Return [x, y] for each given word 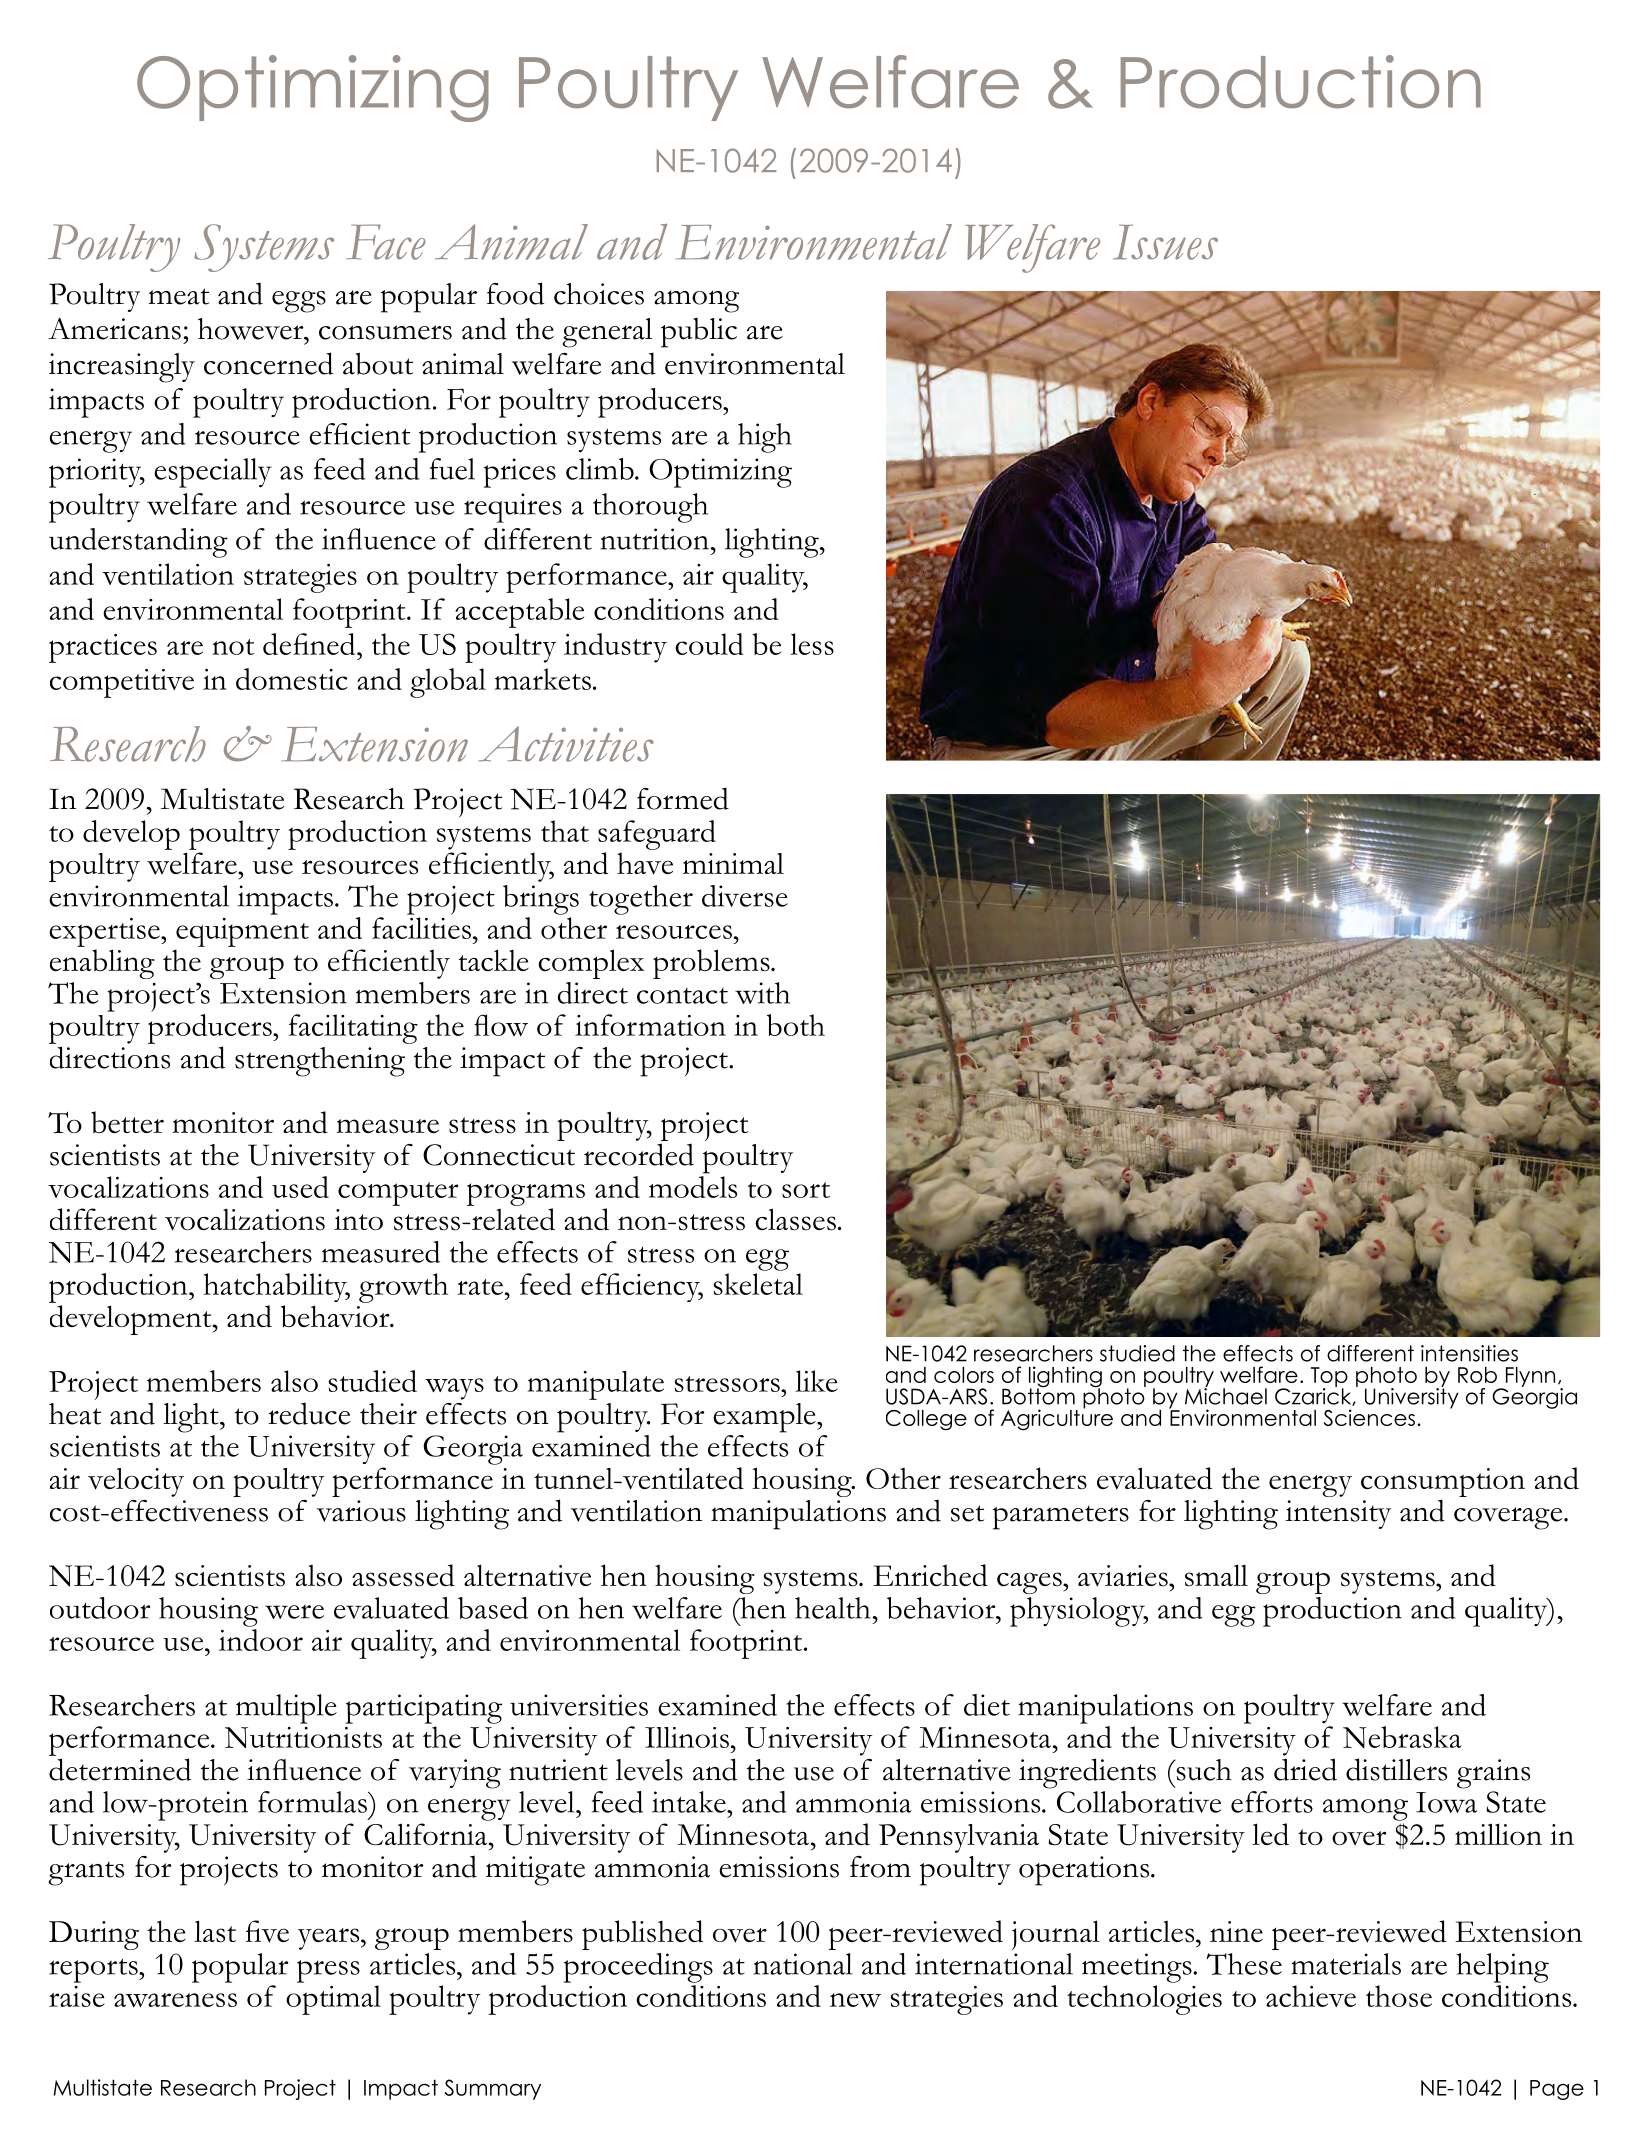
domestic [292, 679]
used [300, 1187]
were [294, 1612]
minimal [733, 863]
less [812, 644]
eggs [299, 302]
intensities [1469, 1353]
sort [806, 1190]
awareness [175, 2000]
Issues [1165, 242]
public [699, 333]
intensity [1338, 1514]
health [833, 1608]
